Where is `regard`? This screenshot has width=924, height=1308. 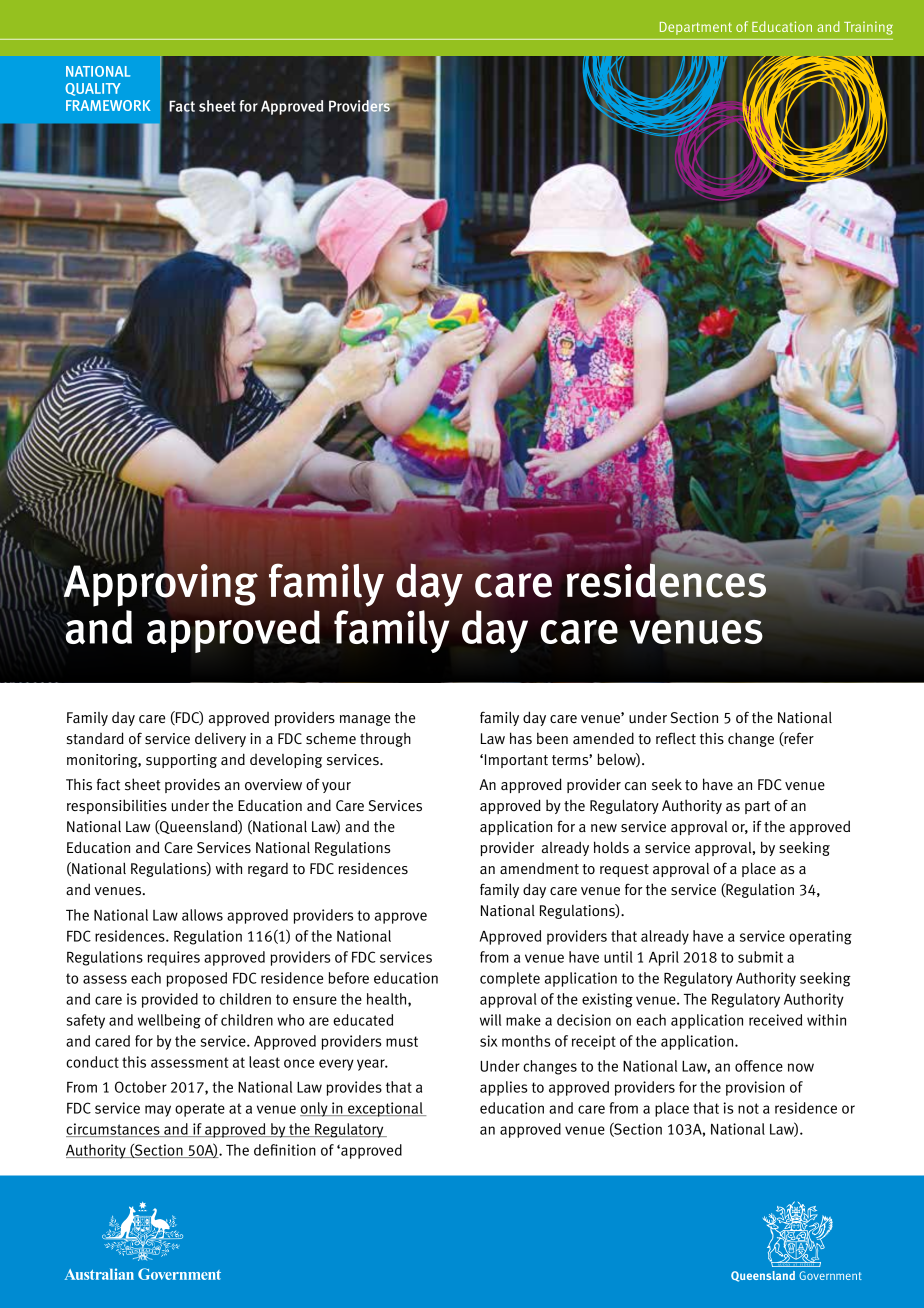
regard is located at coordinates (268, 869).
